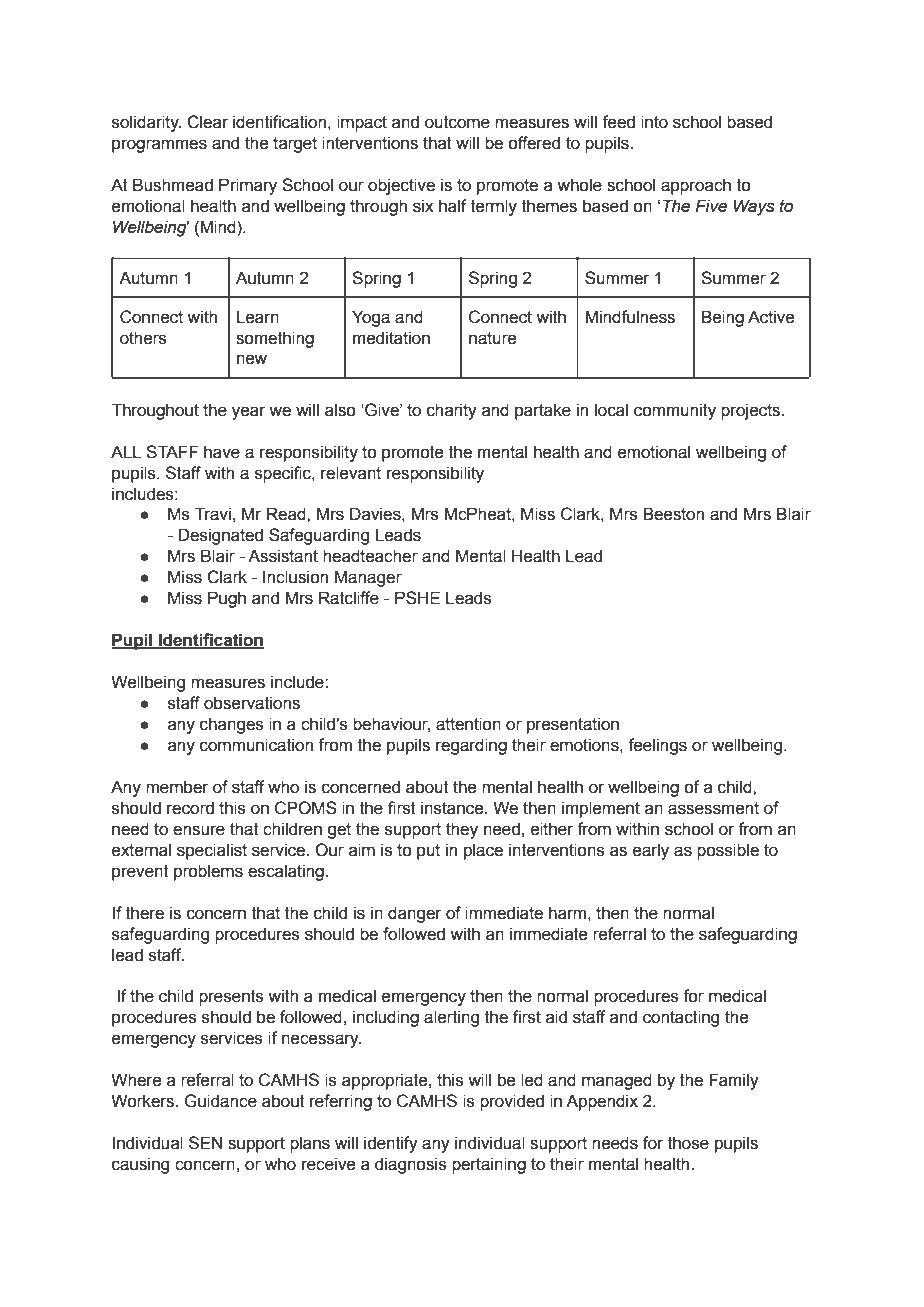 The width and height of the page is (924, 1307). Describe the element at coordinates (207, 122) in the page. I see `Clear` at that location.
